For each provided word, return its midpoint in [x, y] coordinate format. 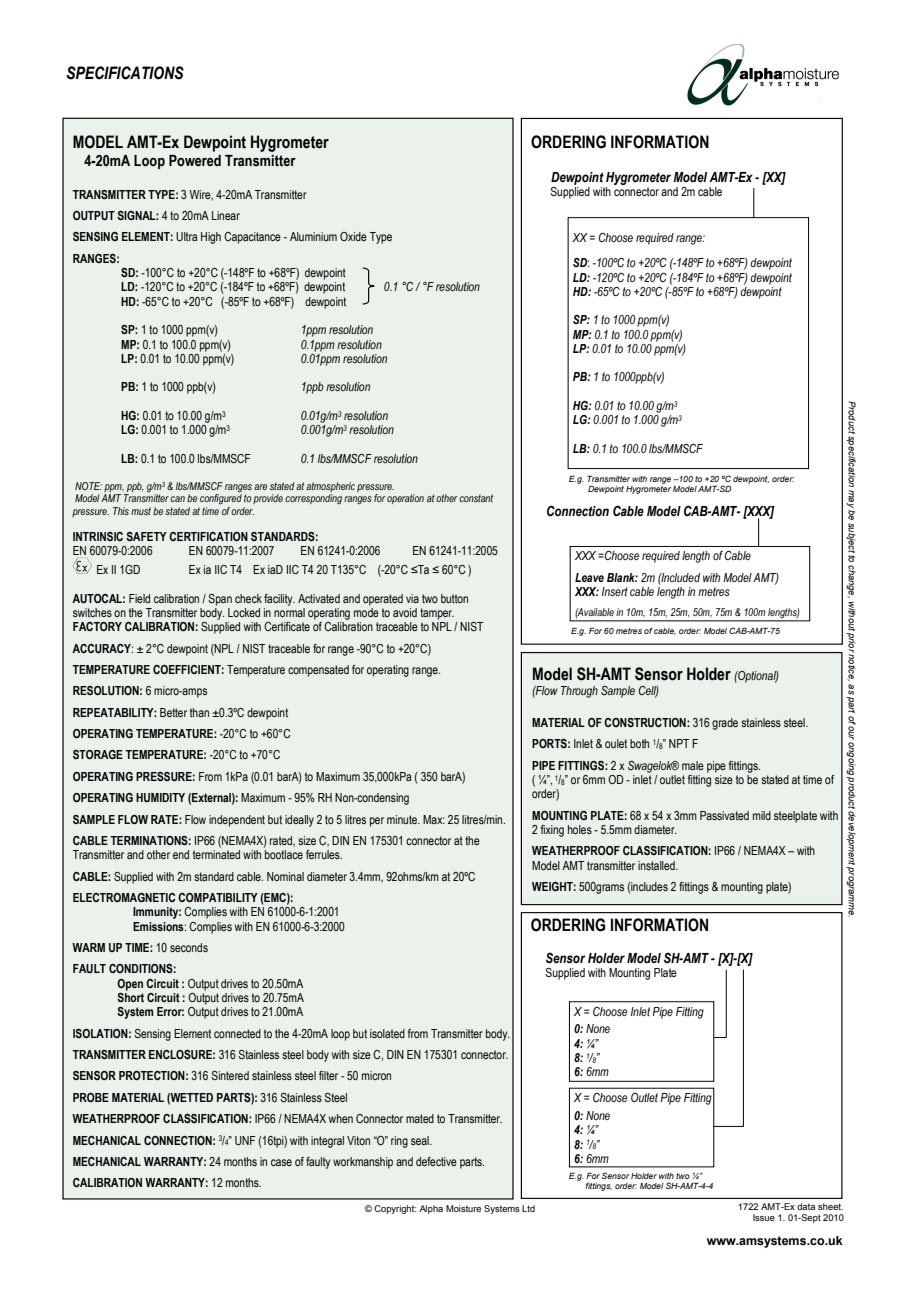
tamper [437, 614]
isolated [387, 1033]
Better [173, 712]
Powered [195, 161]
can [177, 499]
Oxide [353, 236]
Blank [622, 577]
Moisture [463, 1208]
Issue [764, 1217]
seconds [189, 947]
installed [657, 865]
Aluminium [313, 236]
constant [476, 498]
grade [725, 724]
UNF [245, 1140]
